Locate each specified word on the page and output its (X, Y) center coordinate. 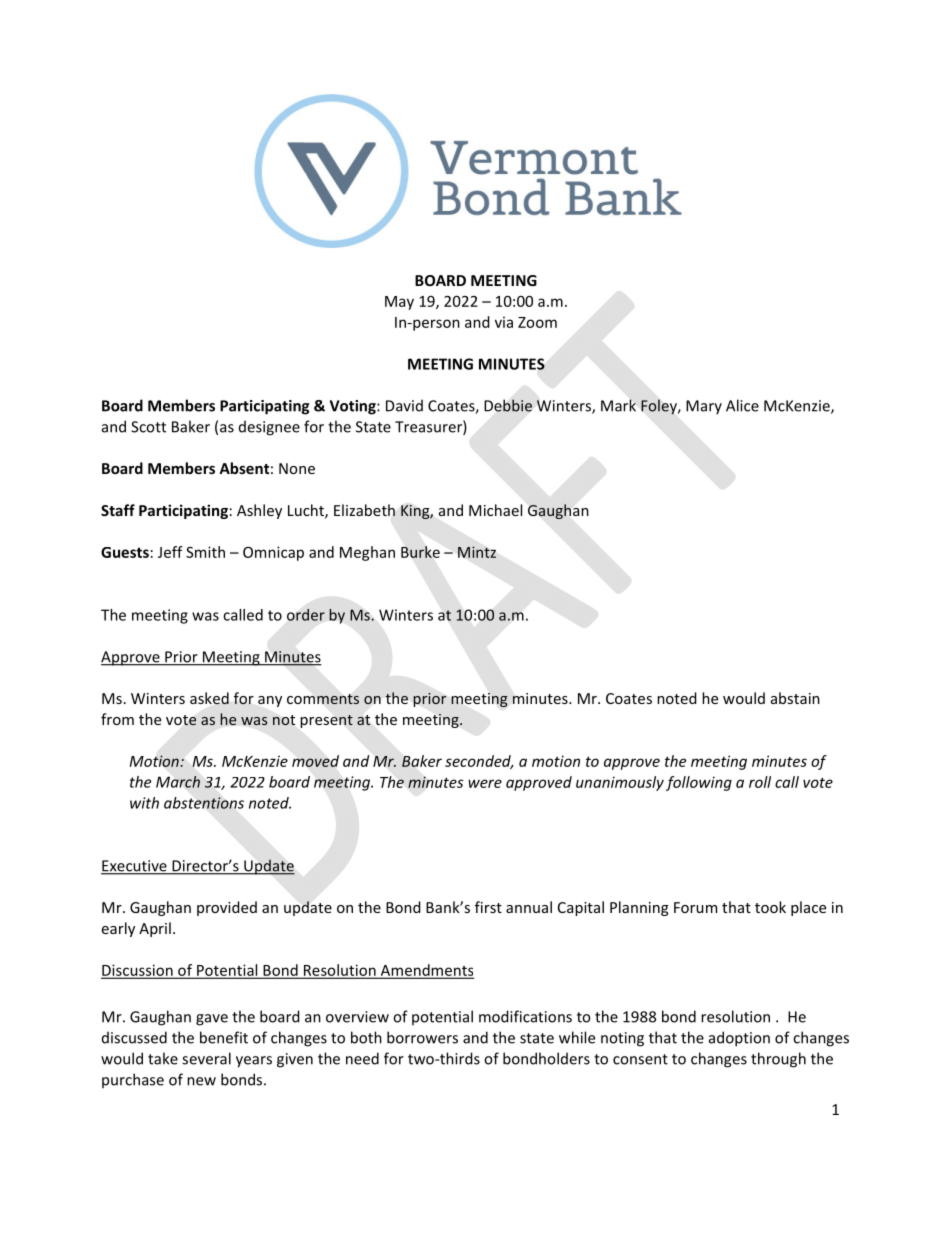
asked (209, 698)
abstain (795, 698)
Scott (148, 427)
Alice (742, 405)
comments (323, 699)
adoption (739, 1039)
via (504, 322)
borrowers (422, 1037)
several (206, 1058)
